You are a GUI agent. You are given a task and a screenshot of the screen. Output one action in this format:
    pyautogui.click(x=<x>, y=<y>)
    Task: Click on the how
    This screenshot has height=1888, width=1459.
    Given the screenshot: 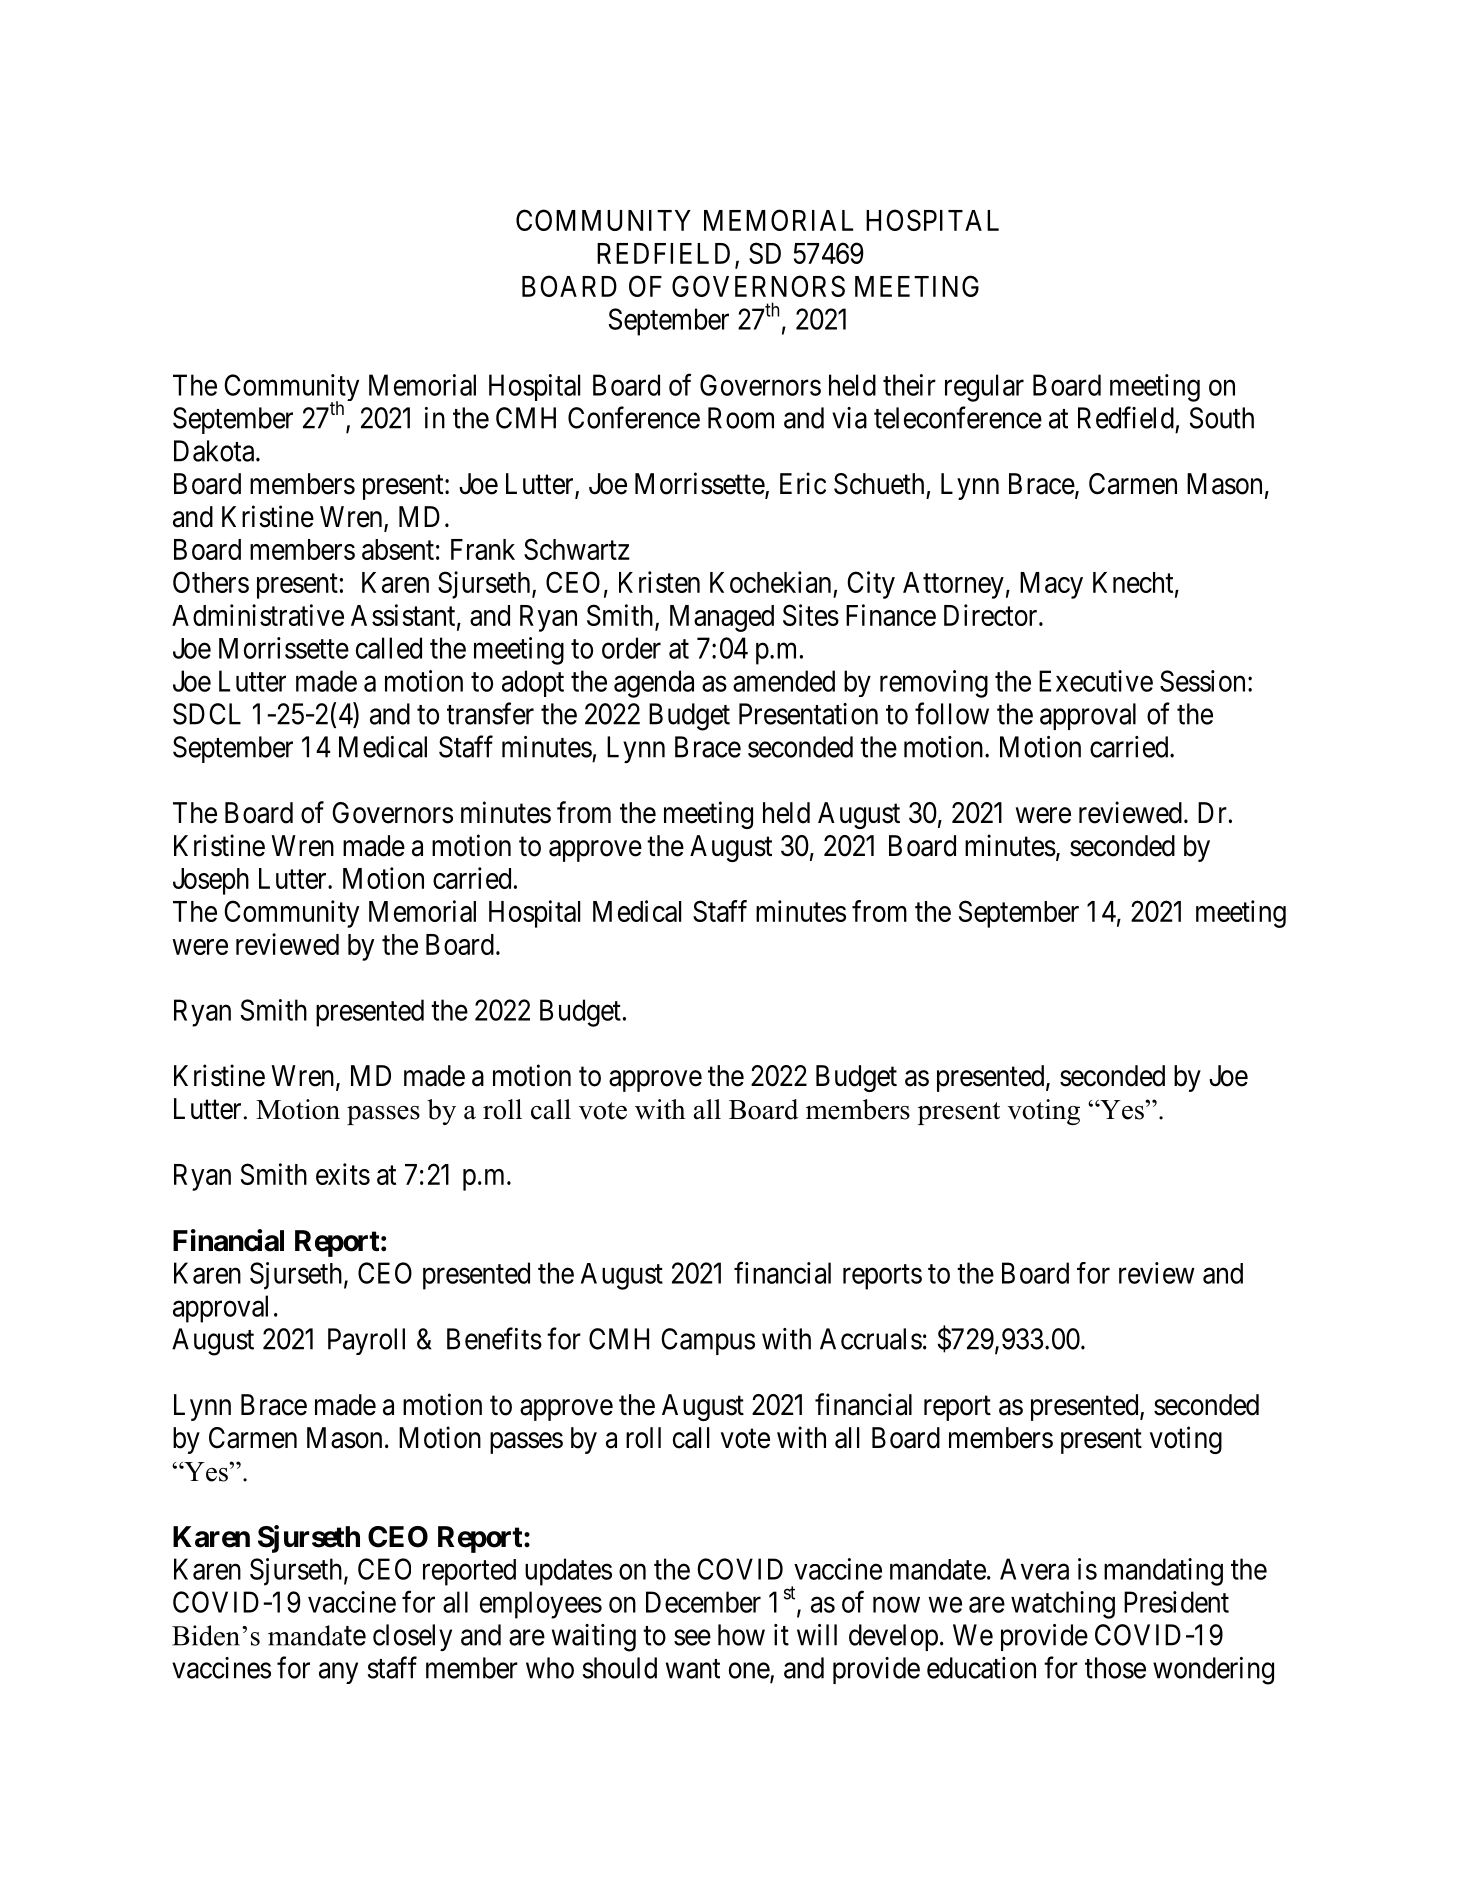 What is the action you would take?
    pyautogui.click(x=741, y=1635)
